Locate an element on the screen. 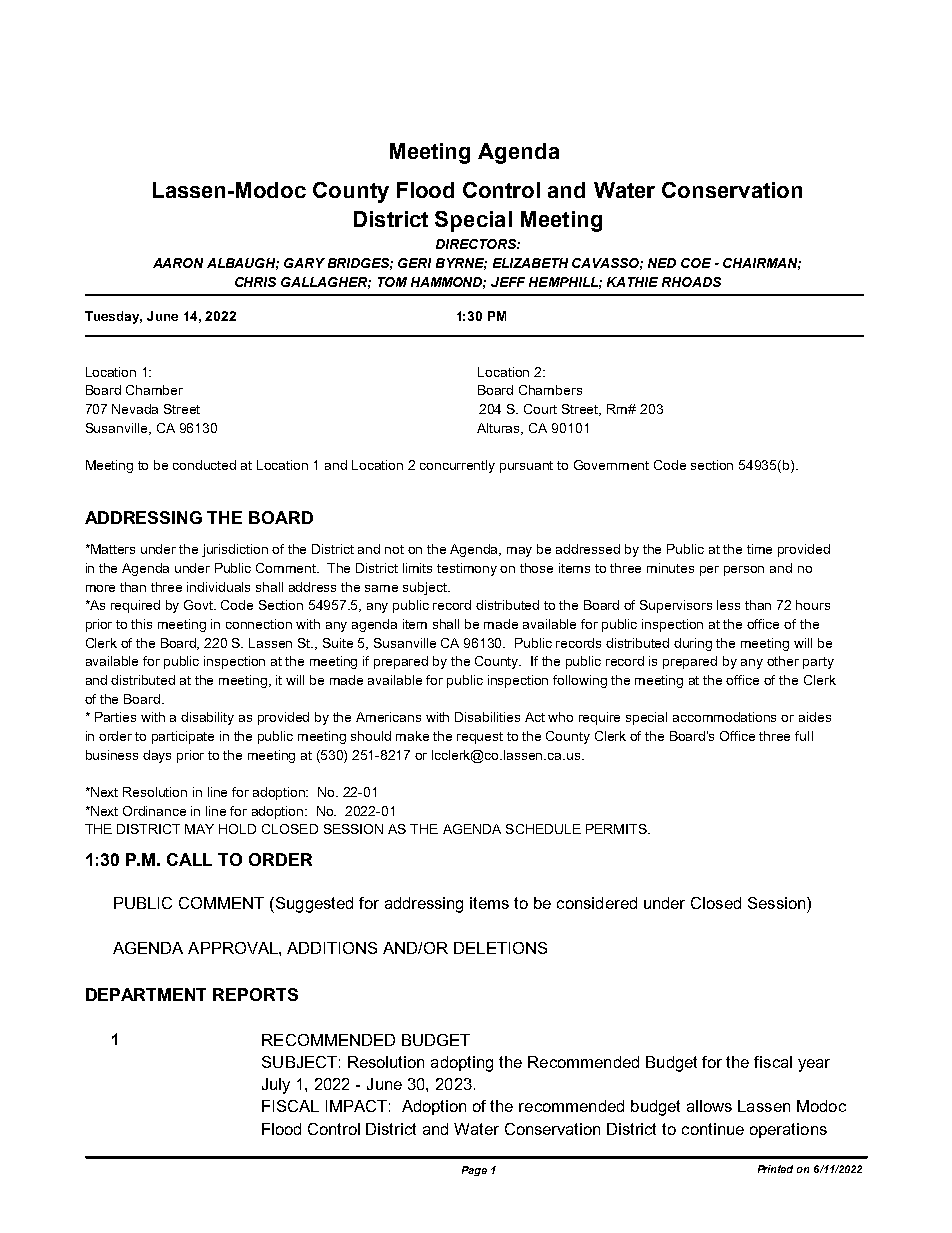 This screenshot has width=952, height=1233. individuals is located at coordinates (218, 587).
